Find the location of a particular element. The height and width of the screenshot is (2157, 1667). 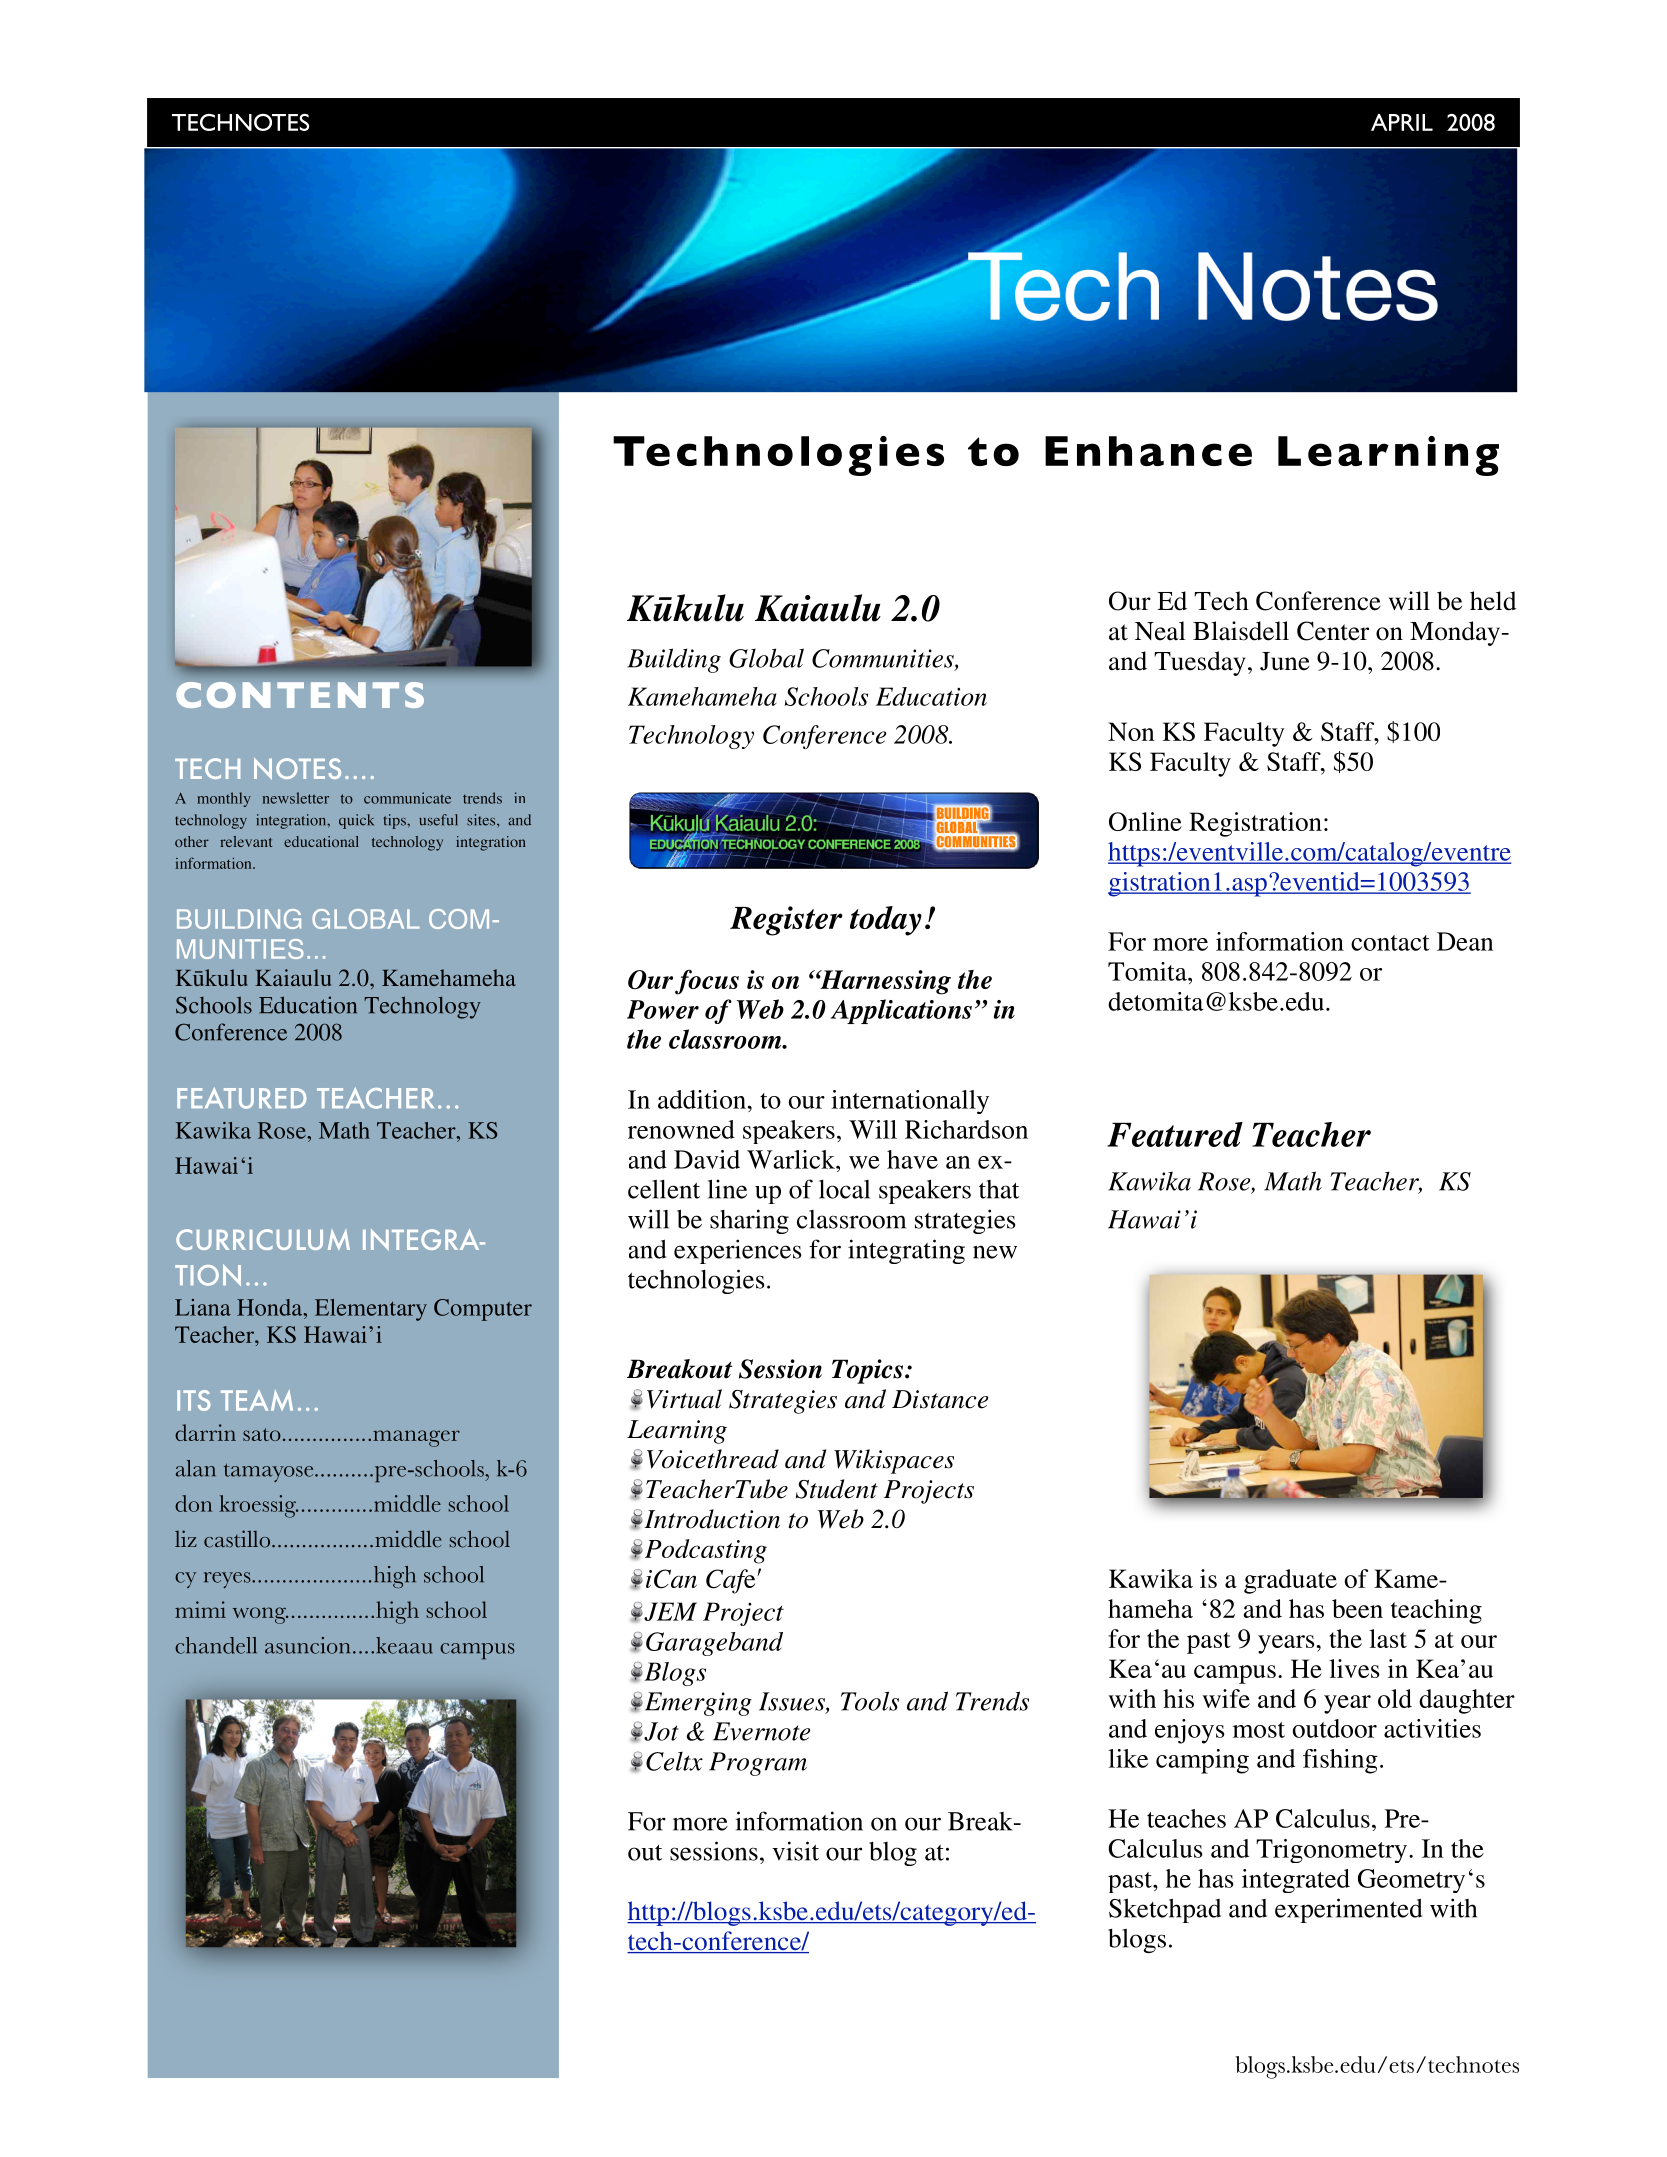

that is located at coordinates (999, 1189).
